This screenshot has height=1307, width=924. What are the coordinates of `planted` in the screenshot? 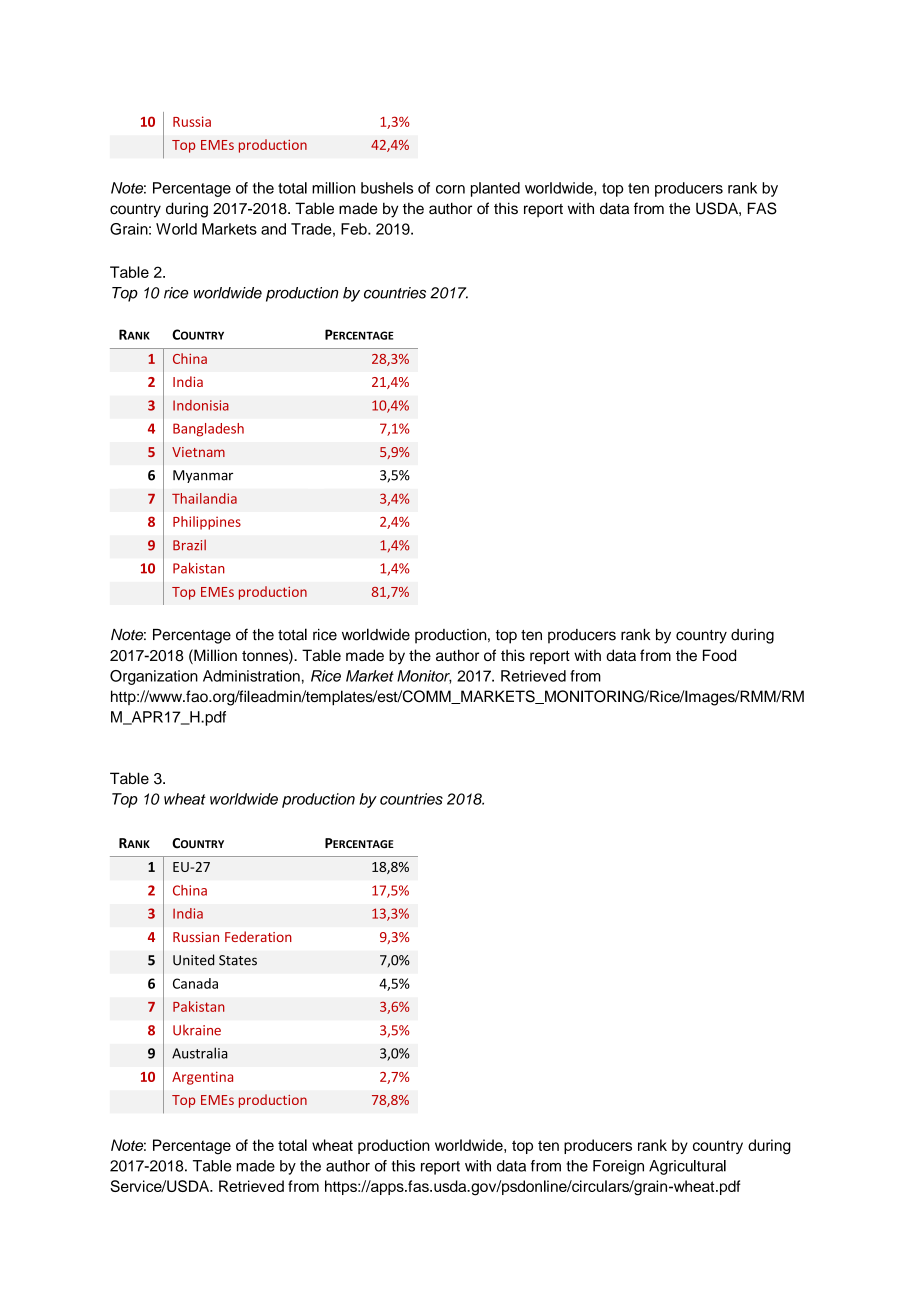 It's located at (495, 189).
